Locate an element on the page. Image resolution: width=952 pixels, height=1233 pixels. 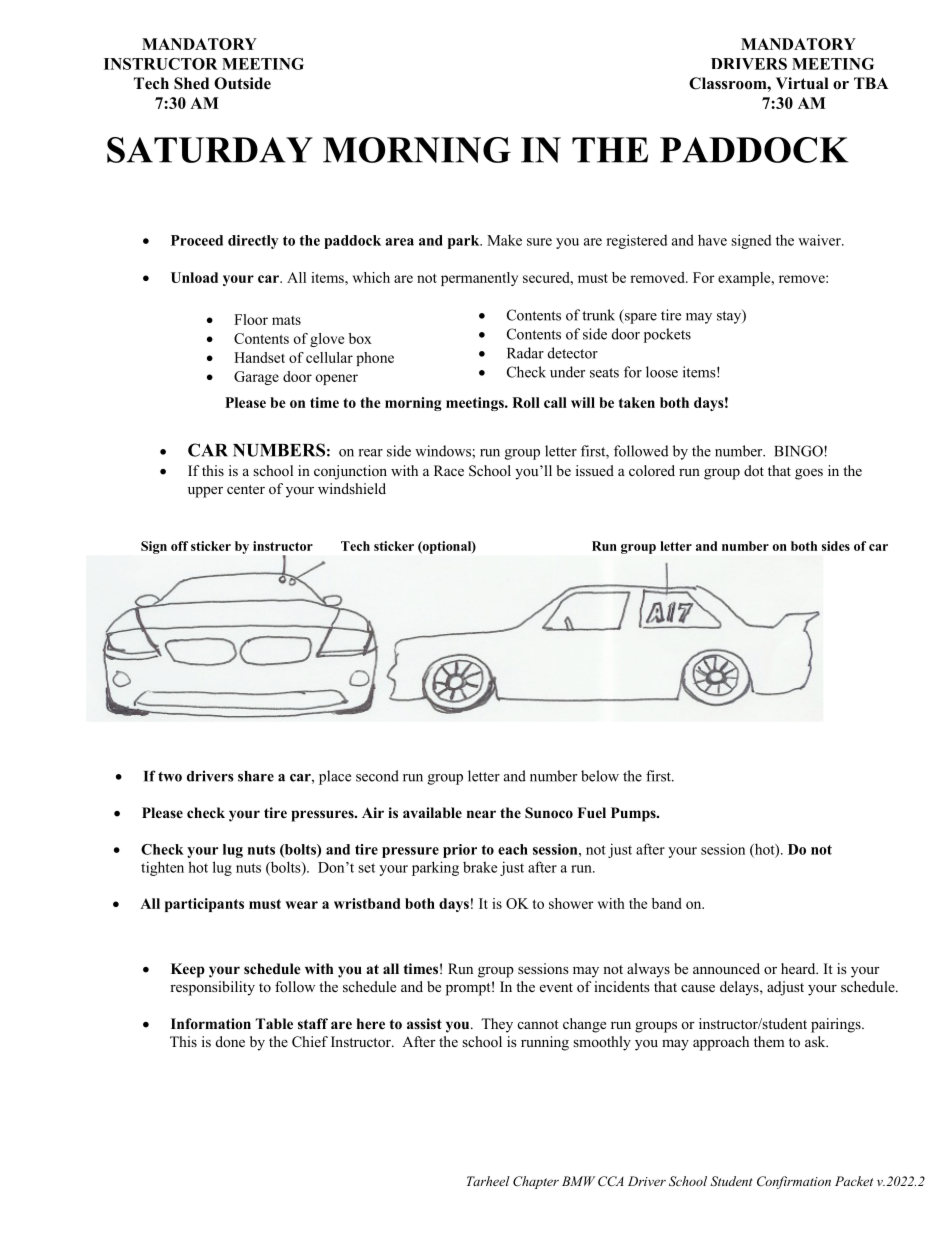
below is located at coordinates (600, 776).
